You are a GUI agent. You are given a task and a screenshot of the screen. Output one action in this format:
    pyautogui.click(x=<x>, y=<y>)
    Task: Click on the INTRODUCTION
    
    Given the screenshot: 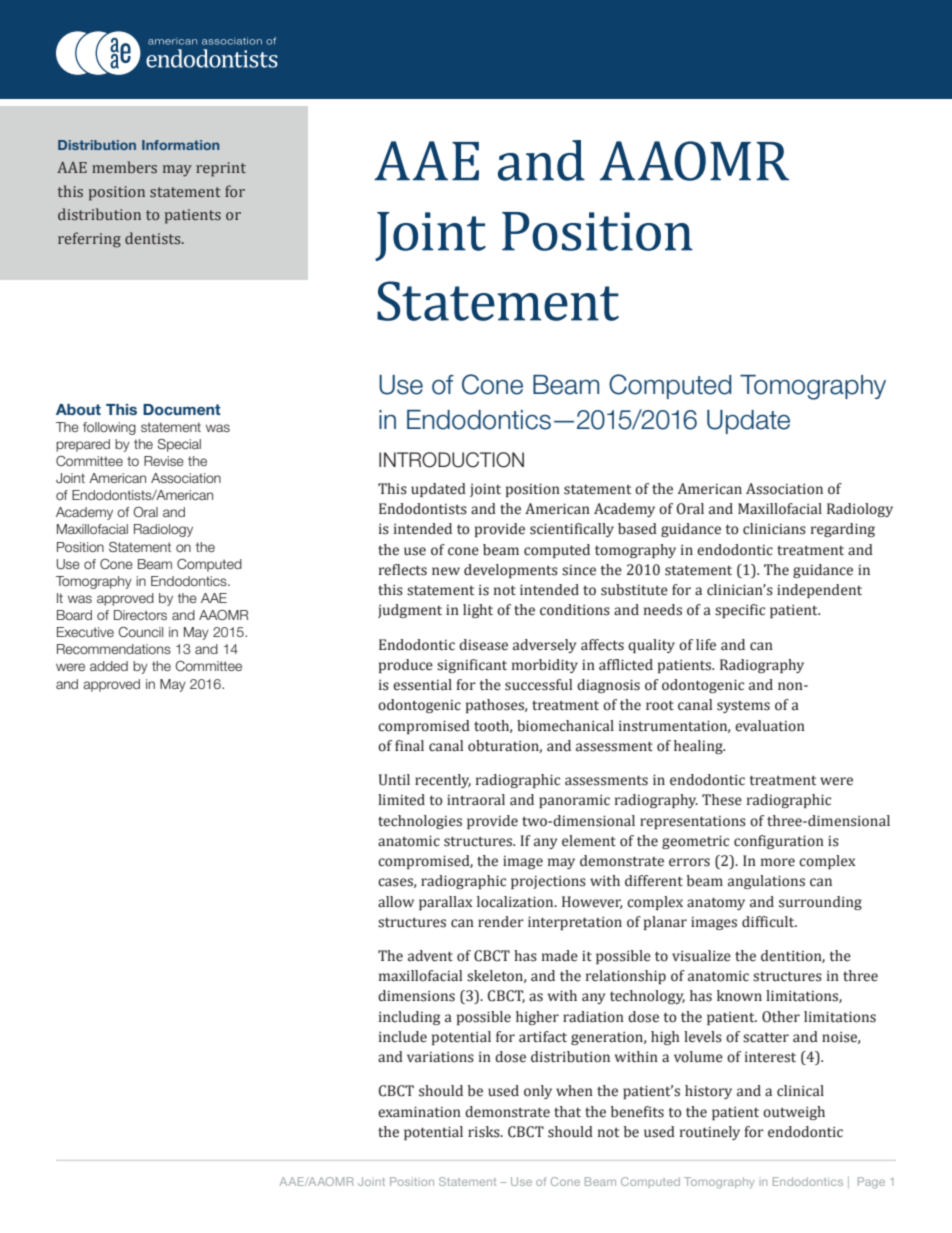 What is the action you would take?
    pyautogui.click(x=451, y=460)
